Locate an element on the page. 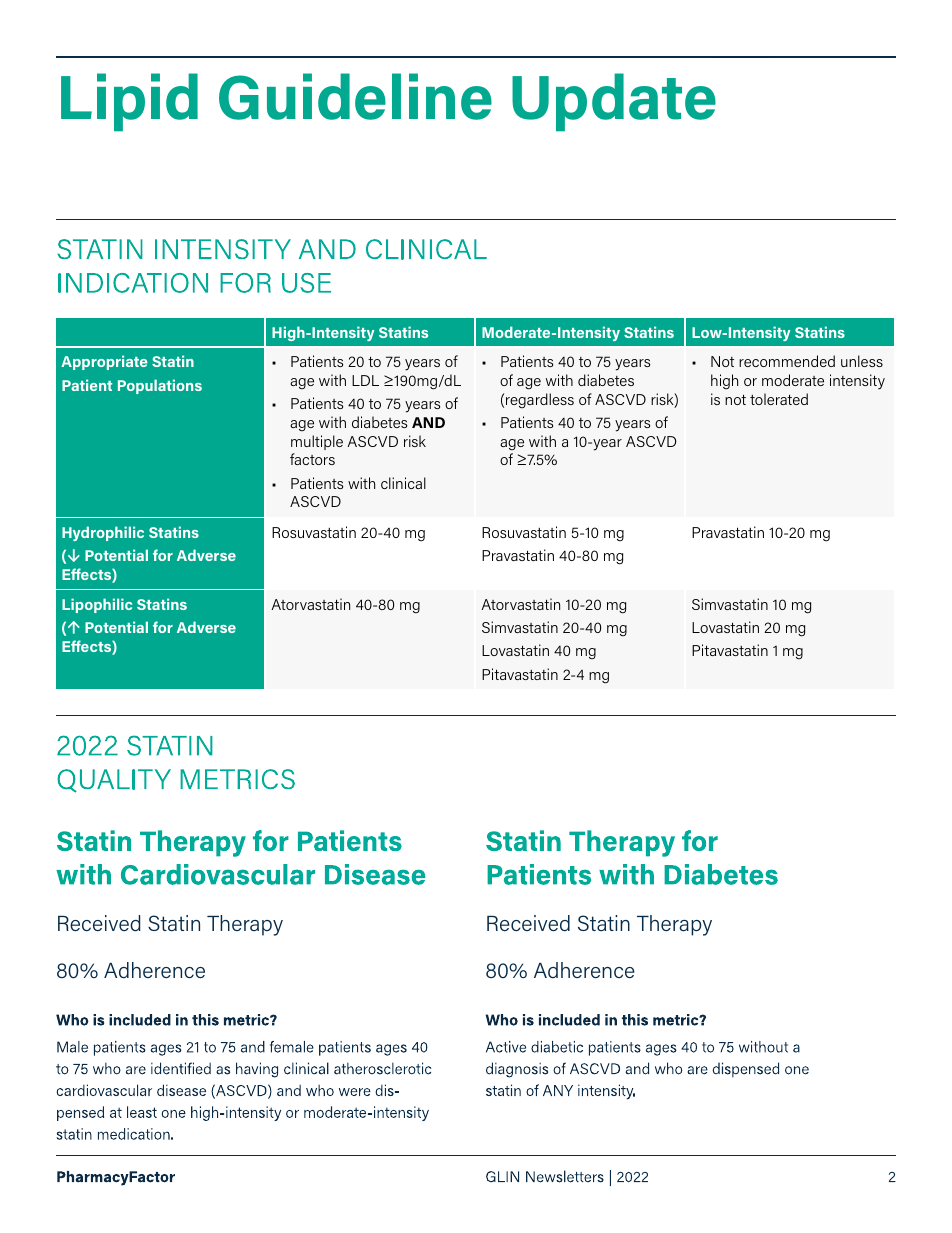 This document has width=952, height=1233. Guideline is located at coordinates (355, 96).
